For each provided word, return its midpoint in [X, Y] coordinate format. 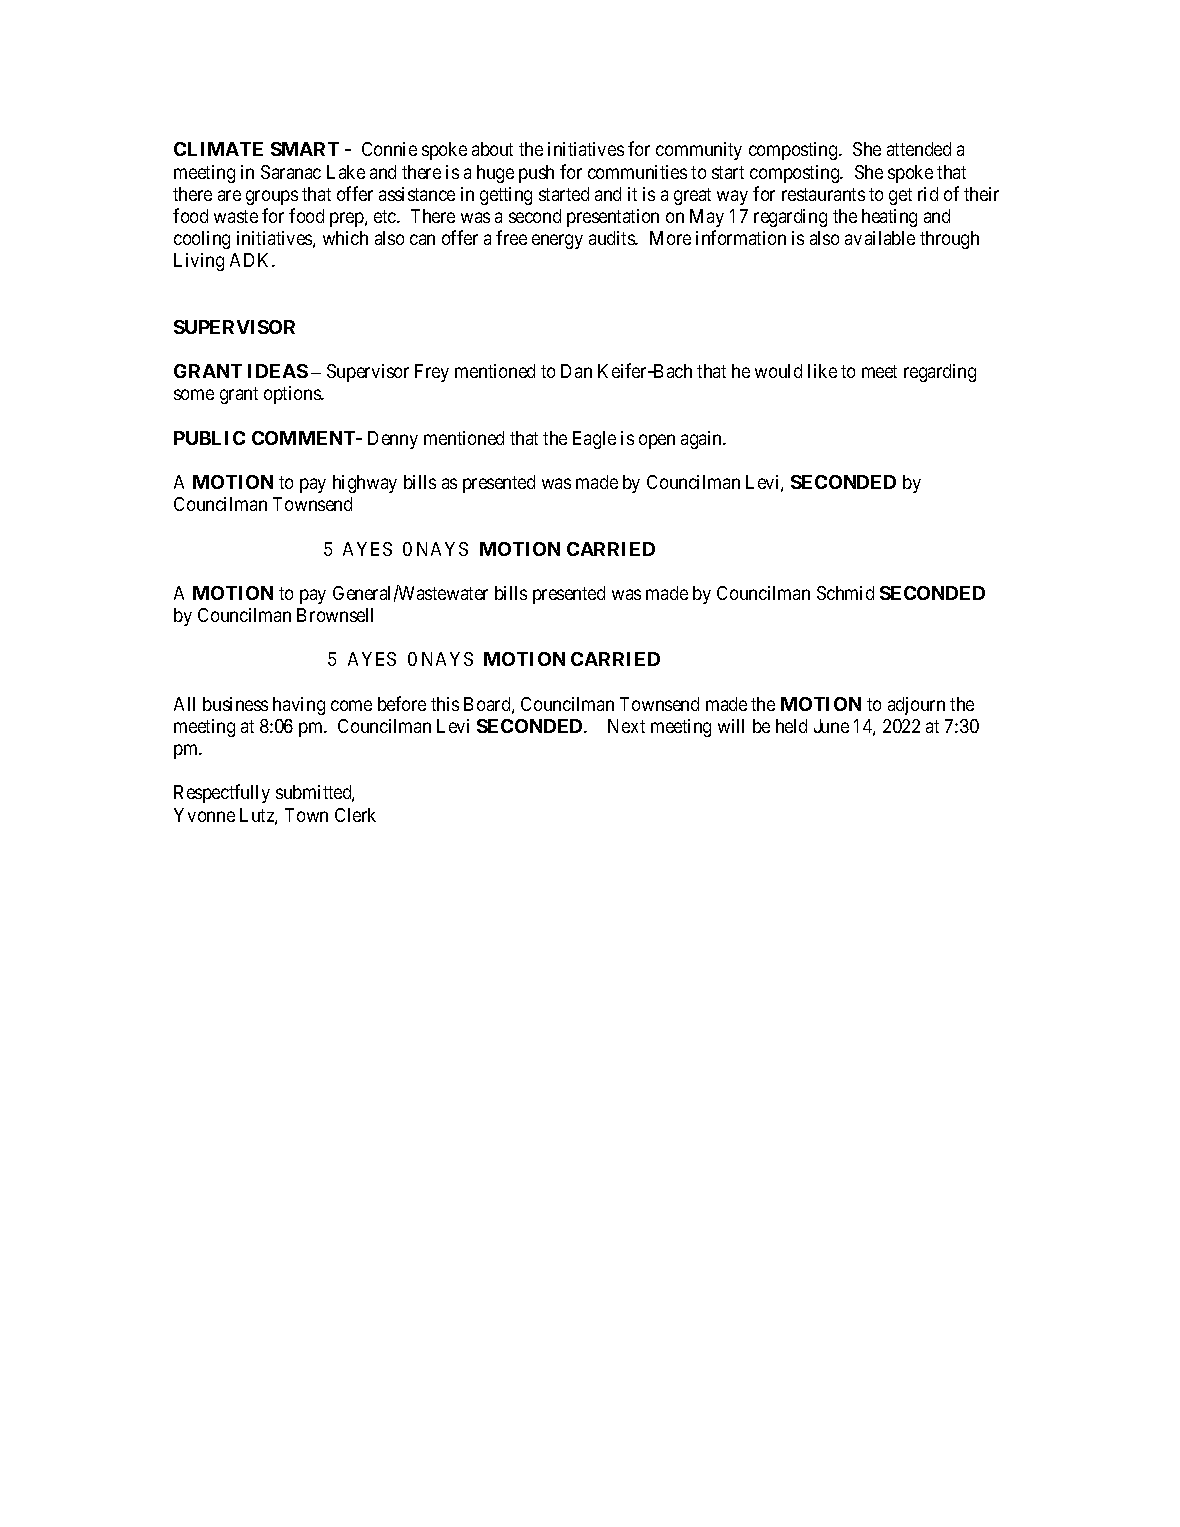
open [657, 441]
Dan [576, 371]
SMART [305, 149]
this [445, 704]
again [703, 440]
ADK [252, 260]
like [822, 371]
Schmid [845, 593]
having [299, 706]
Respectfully [222, 793]
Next [626, 726]
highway [365, 484]
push [536, 174]
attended [919, 149]
